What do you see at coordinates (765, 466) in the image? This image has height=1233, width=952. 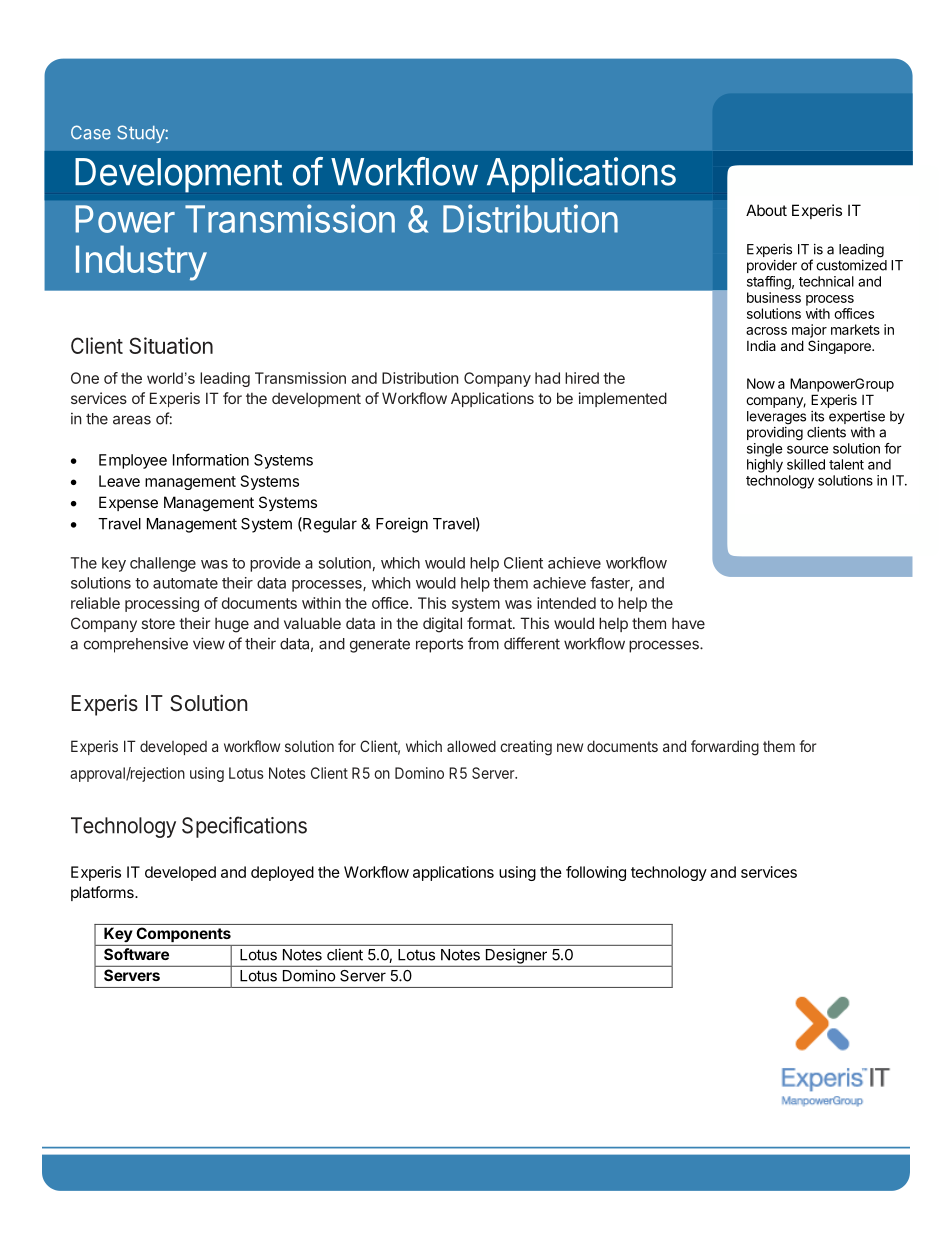 I see `highly` at bounding box center [765, 466].
